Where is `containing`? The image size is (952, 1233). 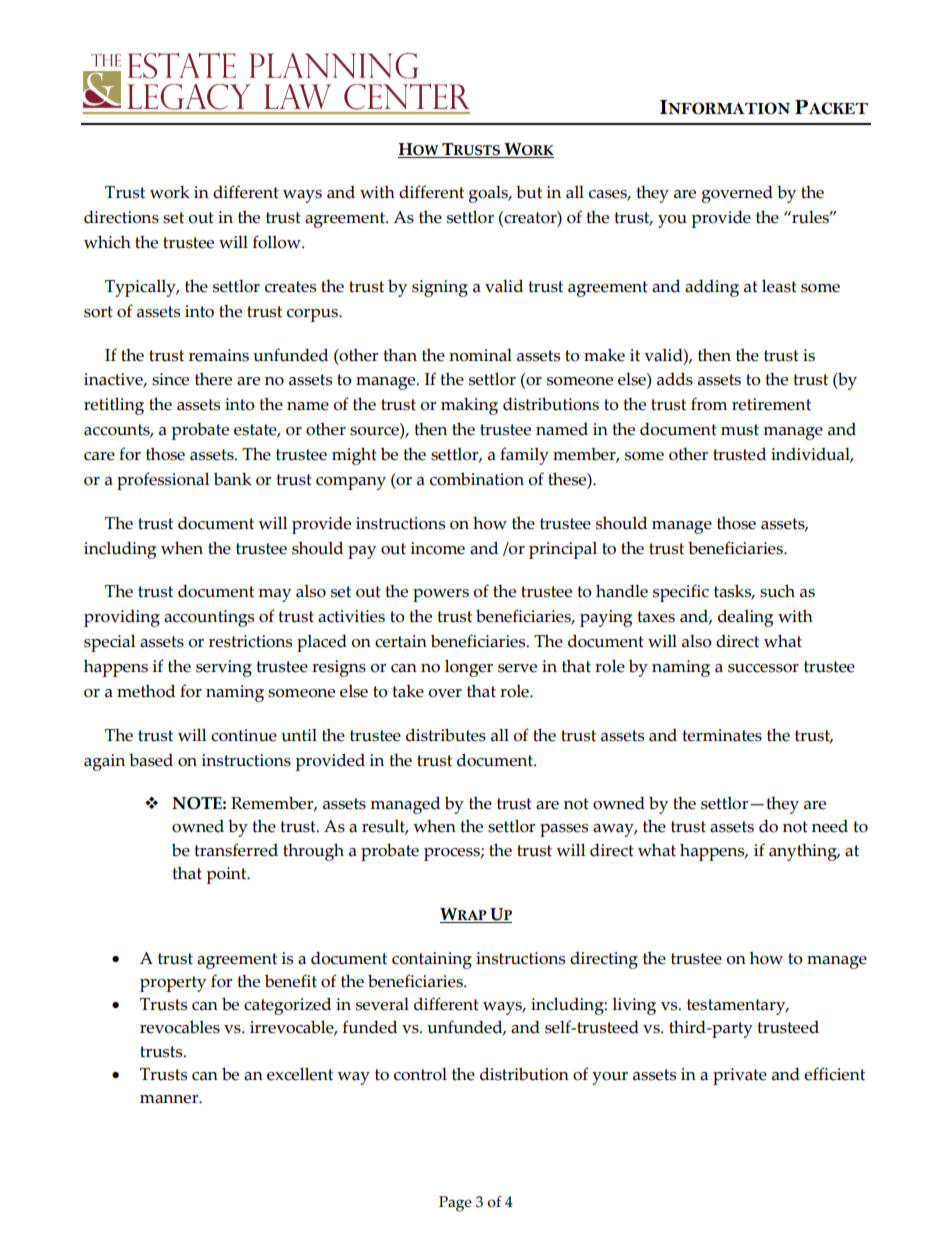
containing is located at coordinates (432, 960).
